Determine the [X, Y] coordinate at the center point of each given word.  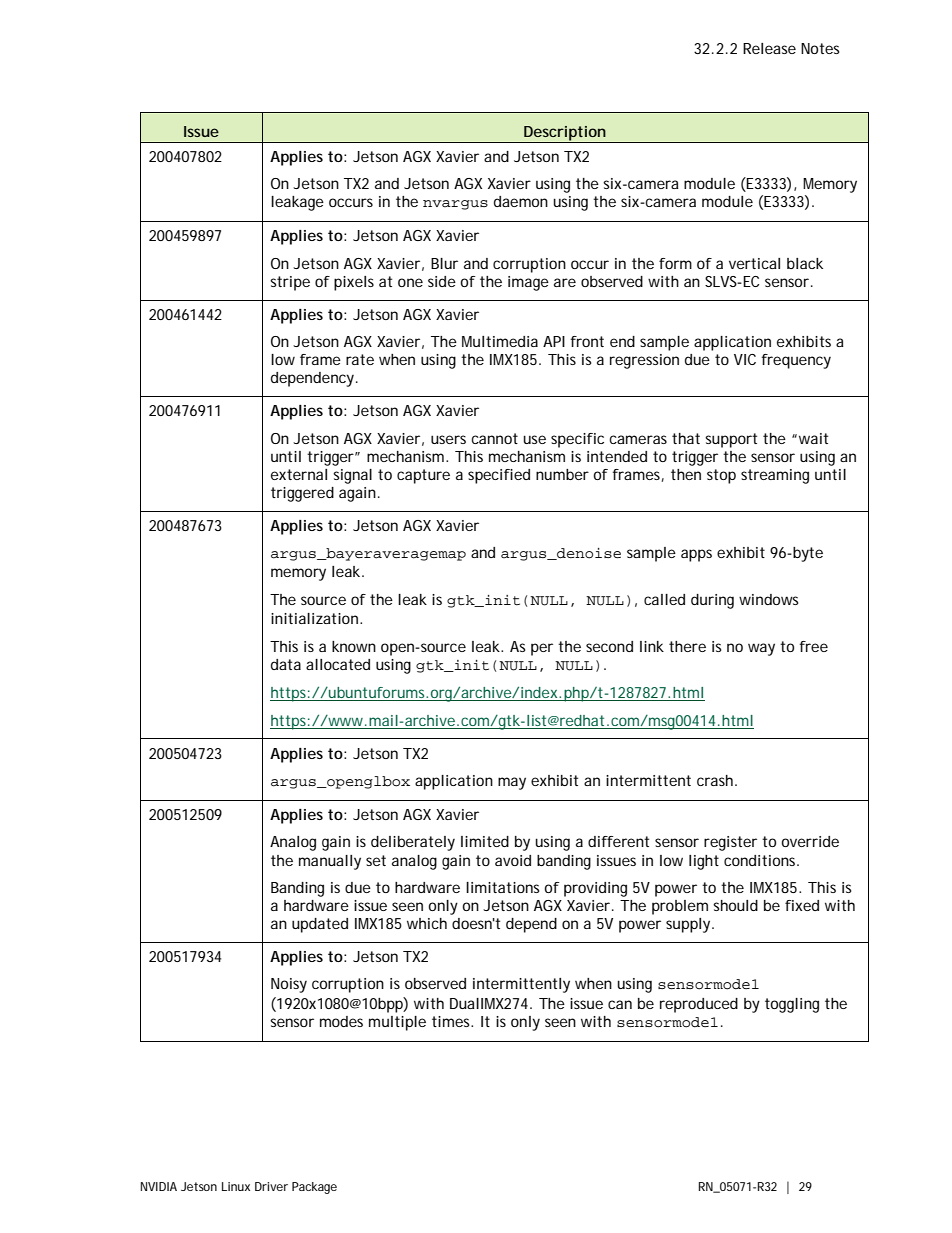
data [286, 664]
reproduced [699, 1005]
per [542, 649]
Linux [236, 1186]
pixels [354, 283]
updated [320, 925]
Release [769, 48]
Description [565, 134]
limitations [503, 887]
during [712, 601]
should [735, 905]
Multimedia [500, 341]
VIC [745, 359]
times [452, 1021]
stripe [290, 283]
